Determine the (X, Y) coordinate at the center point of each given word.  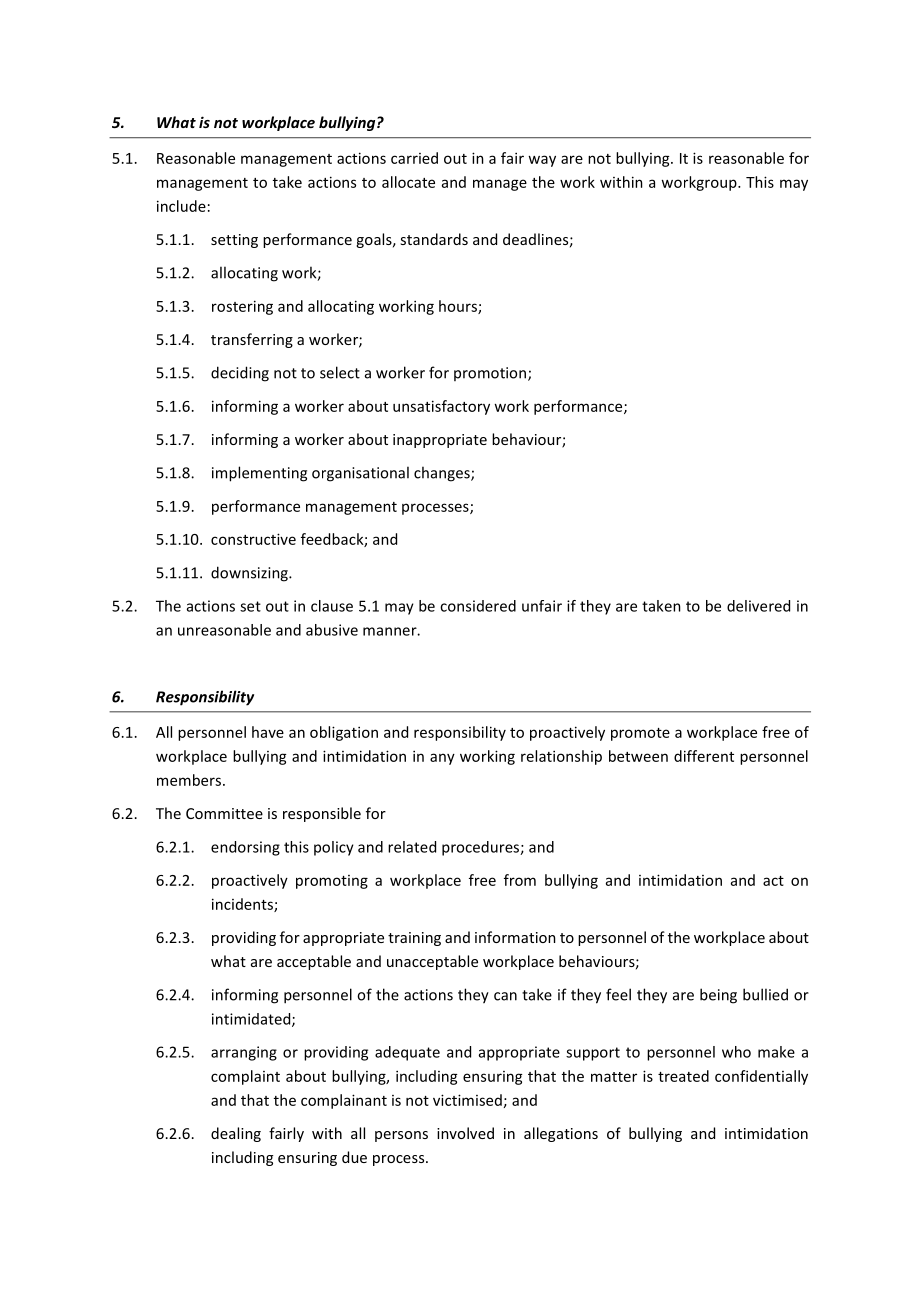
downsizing (250, 574)
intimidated (252, 1020)
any (442, 759)
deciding (240, 374)
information (515, 937)
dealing (236, 1134)
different (704, 756)
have (268, 732)
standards (434, 239)
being (718, 996)
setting (234, 241)
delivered (758, 606)
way (542, 161)
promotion (490, 374)
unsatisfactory (441, 407)
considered (478, 606)
